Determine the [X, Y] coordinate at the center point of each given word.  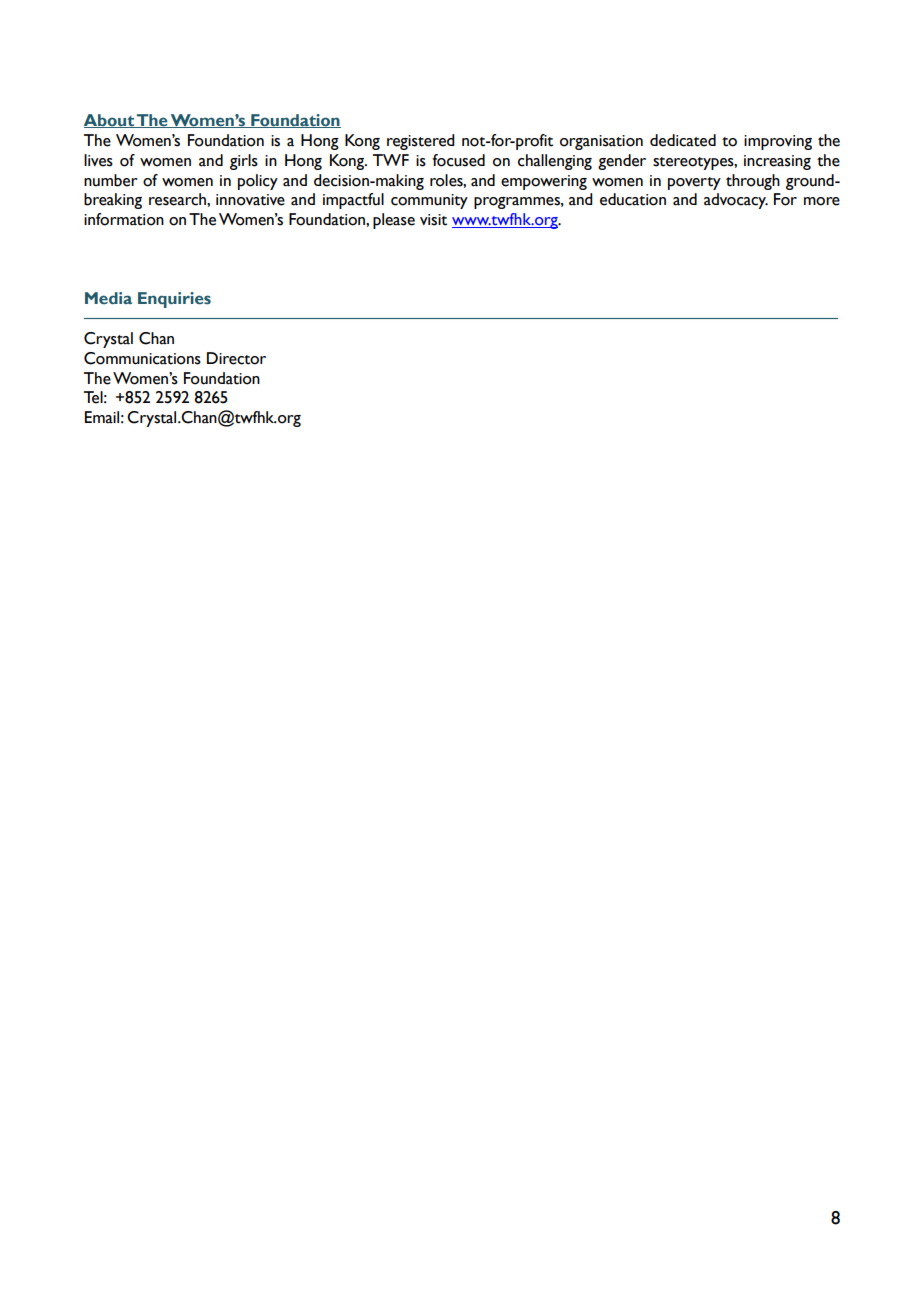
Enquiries [174, 300]
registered [421, 142]
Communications [142, 358]
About [110, 121]
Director [236, 358]
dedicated [683, 140]
